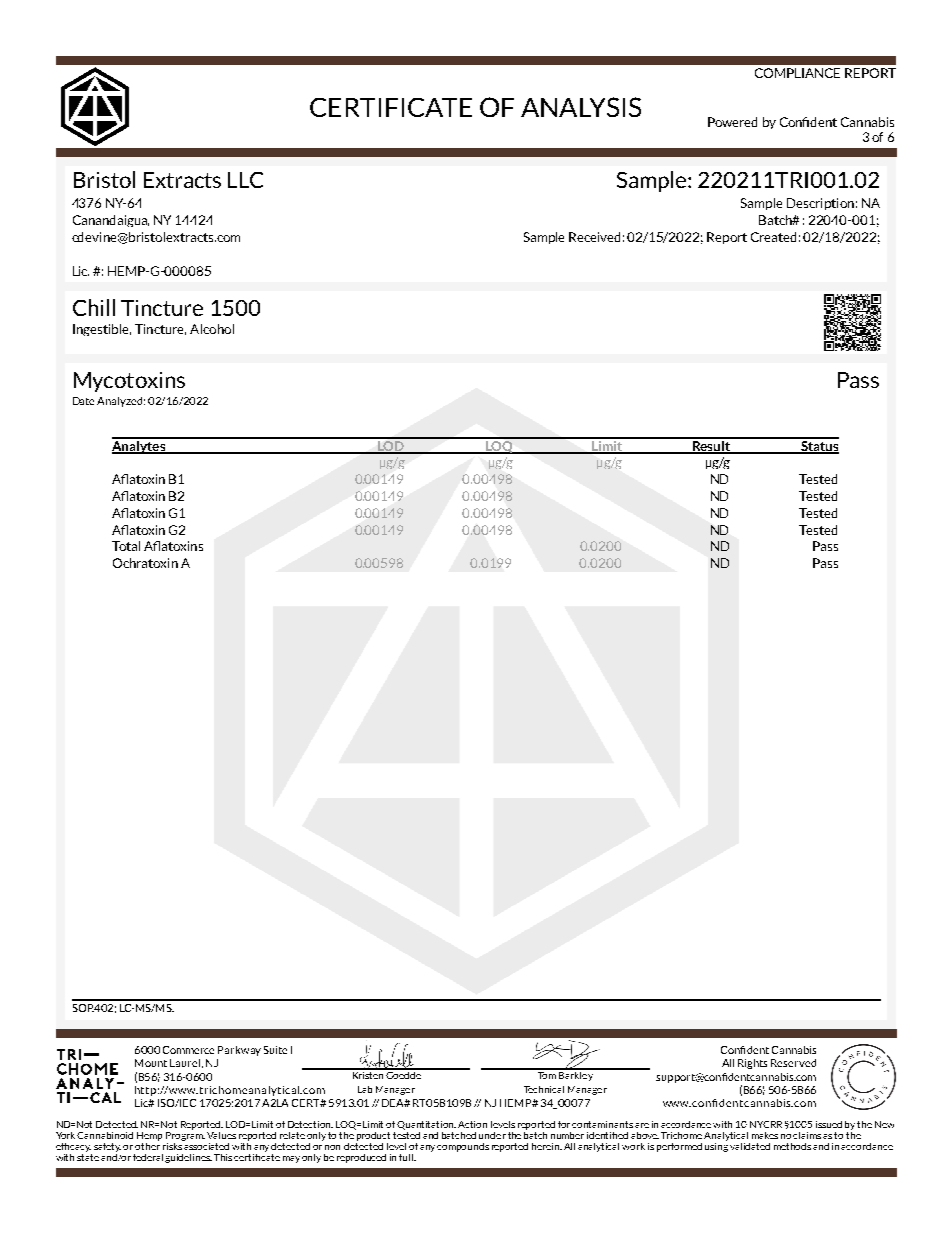  Describe the element at coordinates (245, 180) in the screenshot. I see `LLC` at that location.
